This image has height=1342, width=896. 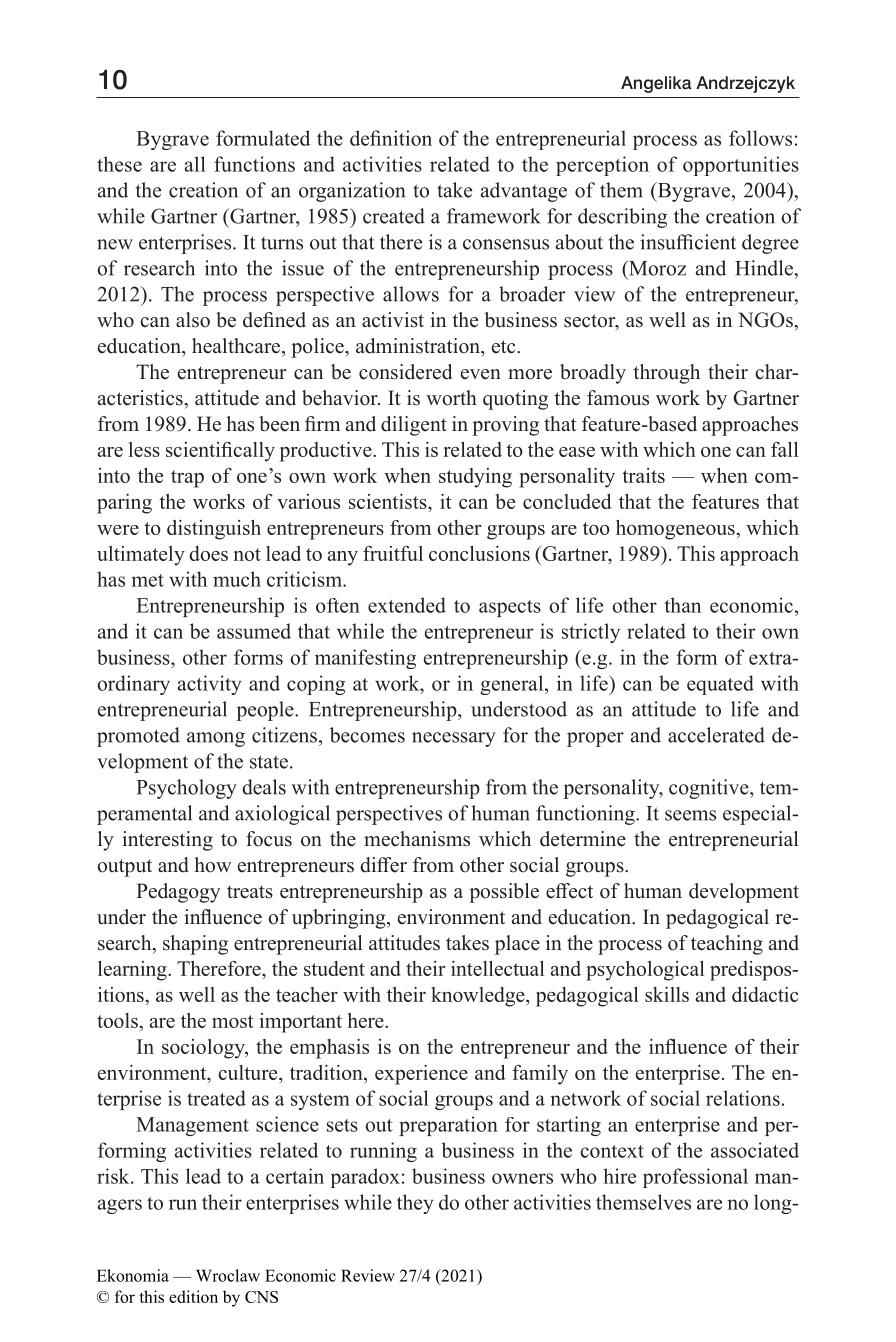 I want to click on functions, so click(x=254, y=164).
